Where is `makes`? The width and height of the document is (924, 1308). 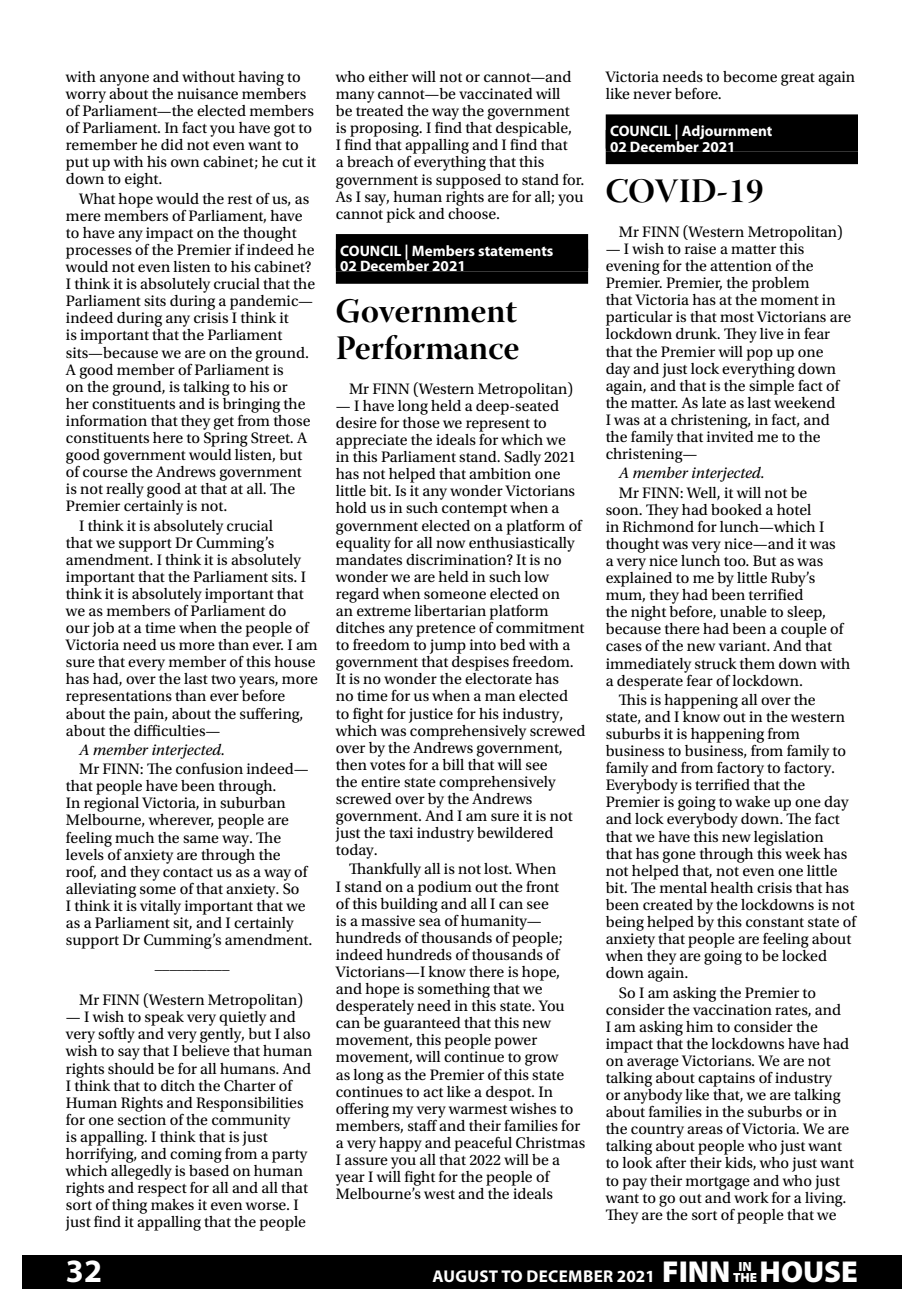
makes is located at coordinates (172, 1204).
